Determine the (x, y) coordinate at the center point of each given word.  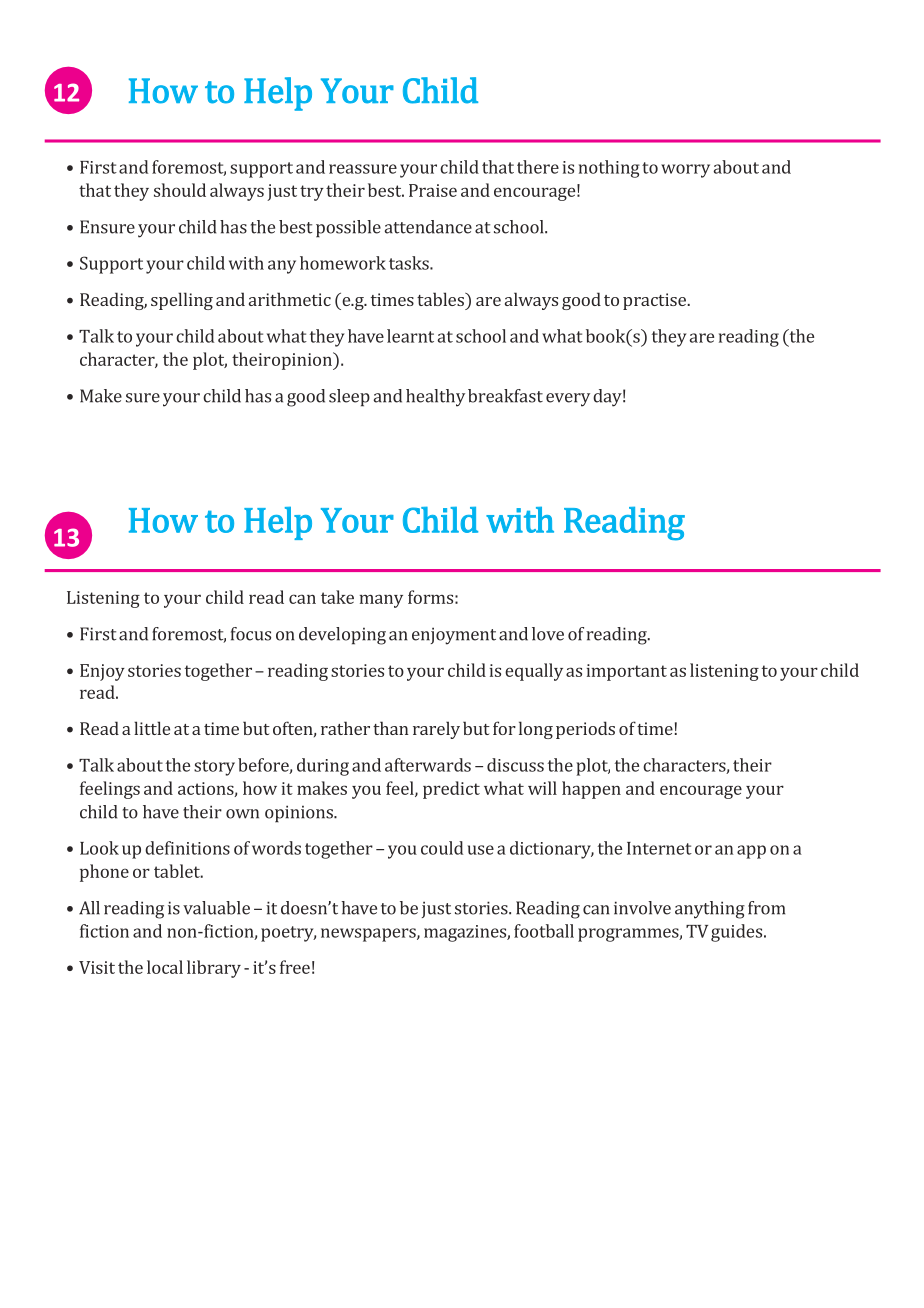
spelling (182, 301)
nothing (609, 169)
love (548, 634)
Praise (433, 190)
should (180, 190)
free (295, 967)
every (568, 400)
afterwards (428, 765)
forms (430, 597)
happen (591, 790)
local (165, 967)
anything (710, 910)
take (337, 597)
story (214, 768)
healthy (435, 398)
